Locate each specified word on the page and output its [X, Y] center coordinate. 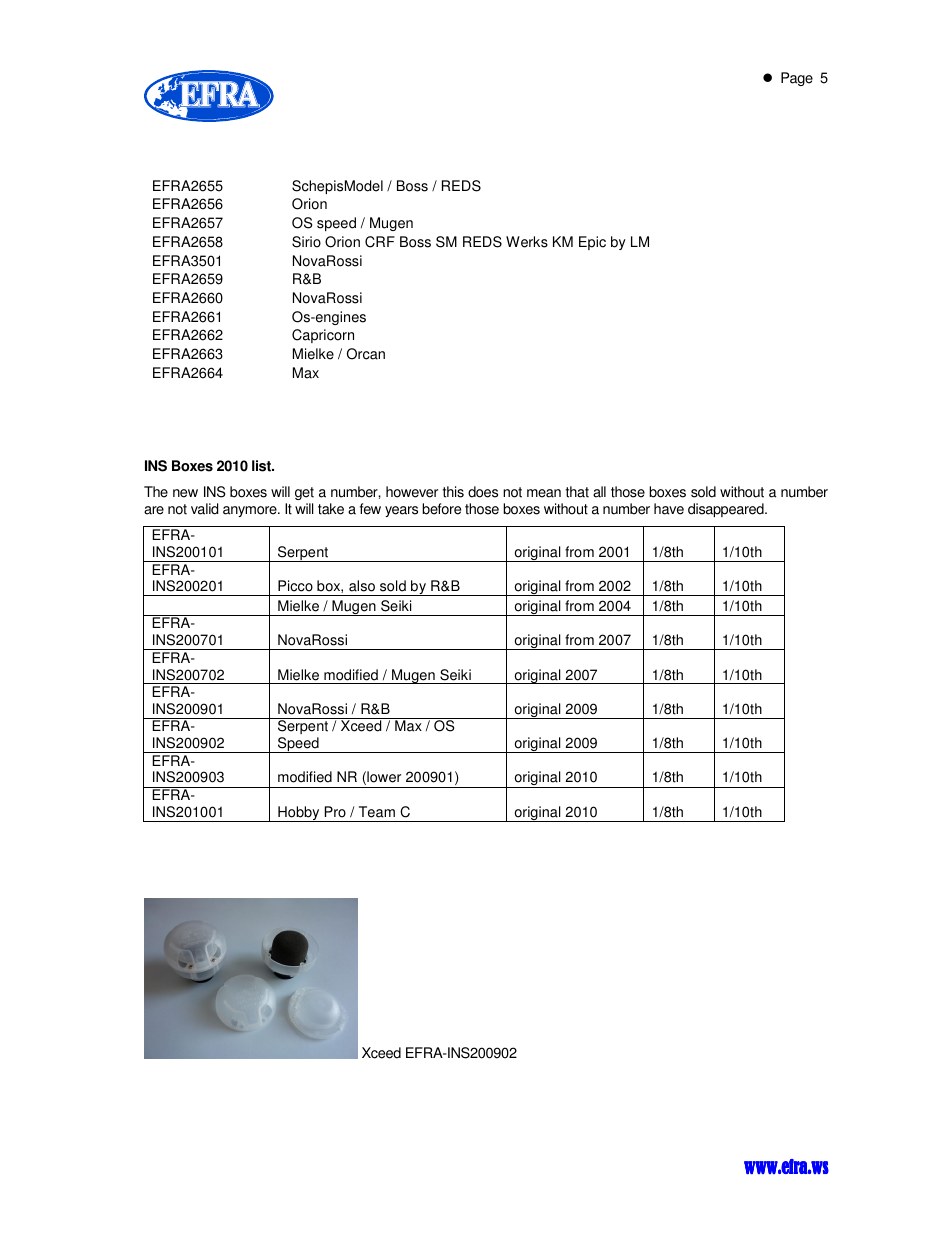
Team [377, 812]
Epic [592, 243]
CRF [380, 242]
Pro [335, 812]
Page [797, 79]
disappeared [727, 510]
